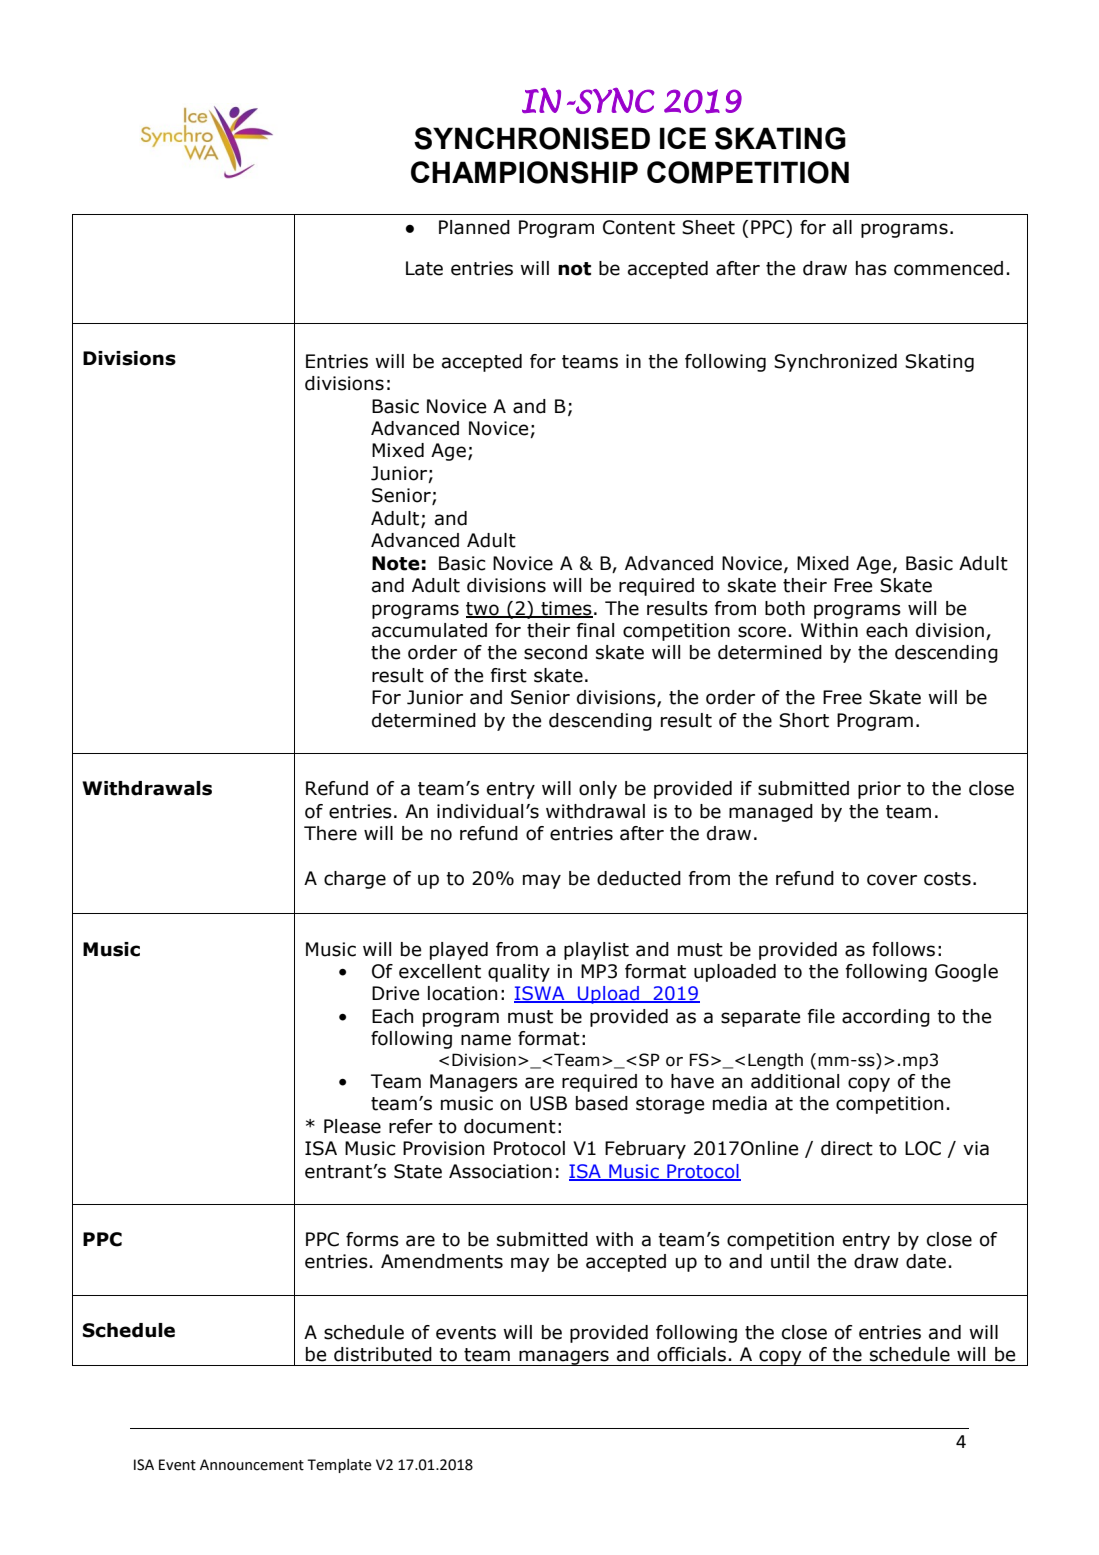 This screenshot has width=1099, height=1555. What do you see at coordinates (474, 227) in the screenshot?
I see `Planned` at bounding box center [474, 227].
